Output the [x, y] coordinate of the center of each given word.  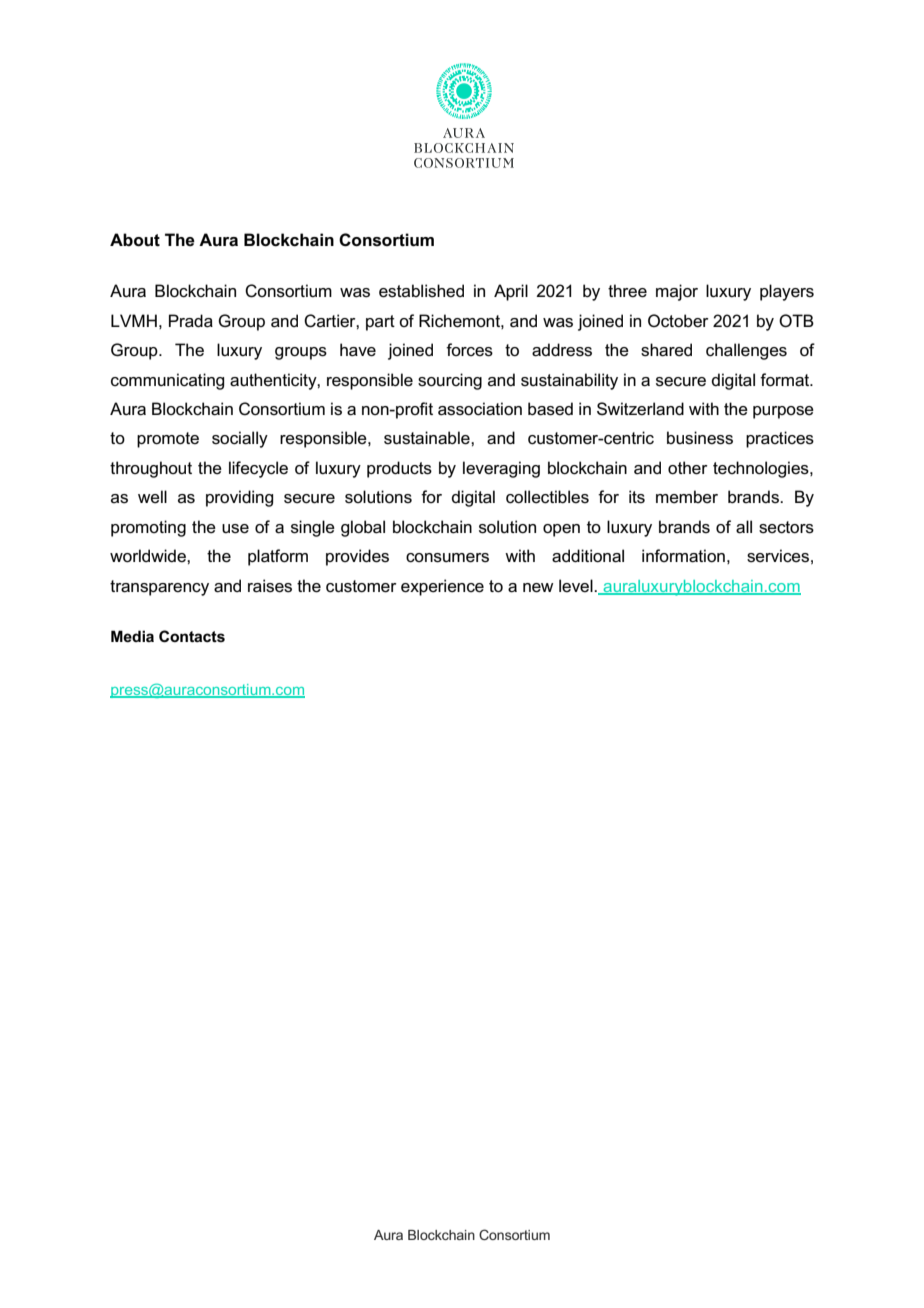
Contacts [192, 636]
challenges [746, 351]
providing [239, 498]
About [135, 240]
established [421, 291]
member [687, 497]
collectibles [547, 497]
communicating [167, 381]
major [677, 292]
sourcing [450, 381]
